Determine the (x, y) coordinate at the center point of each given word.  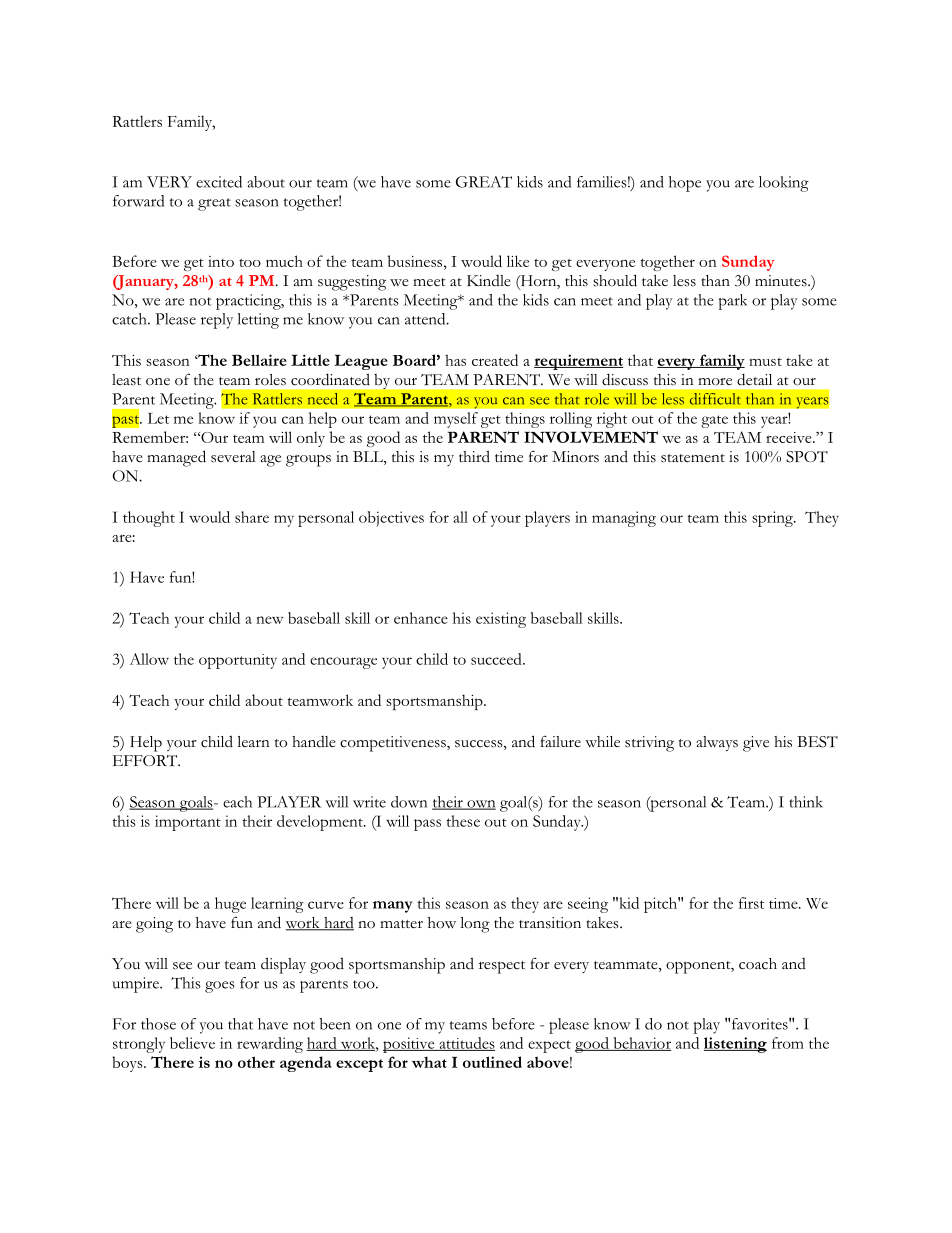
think (806, 802)
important (188, 823)
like (518, 261)
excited (219, 182)
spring (773, 519)
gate (714, 421)
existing (501, 620)
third (474, 456)
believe (192, 1043)
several (233, 457)
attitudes (466, 1044)
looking (784, 184)
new (269, 620)
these (463, 821)
